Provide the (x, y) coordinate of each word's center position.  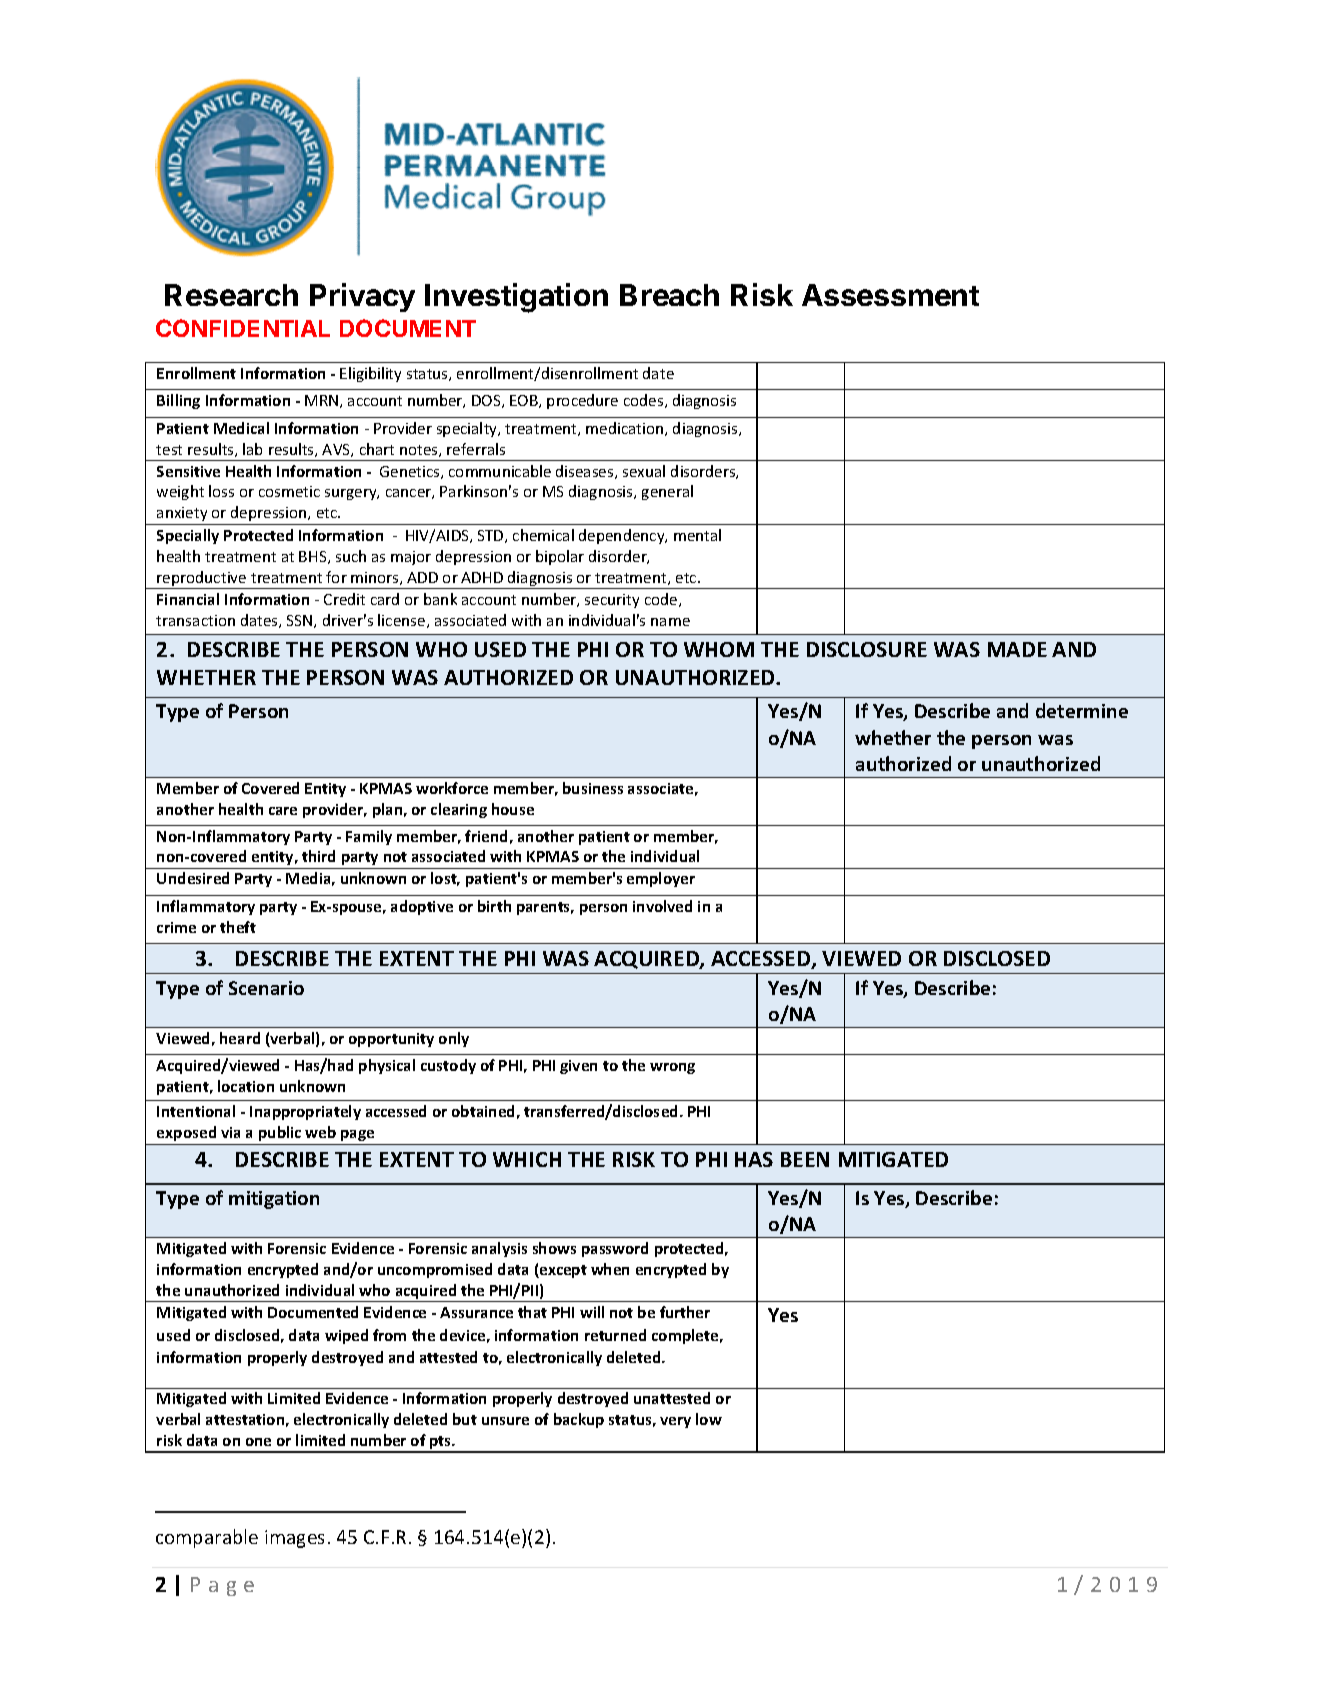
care (283, 811)
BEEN (805, 1159)
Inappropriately (305, 1112)
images (294, 1539)
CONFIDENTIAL (243, 328)
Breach (669, 295)
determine (1082, 710)
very (675, 1422)
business (593, 788)
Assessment (890, 295)
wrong (672, 1068)
